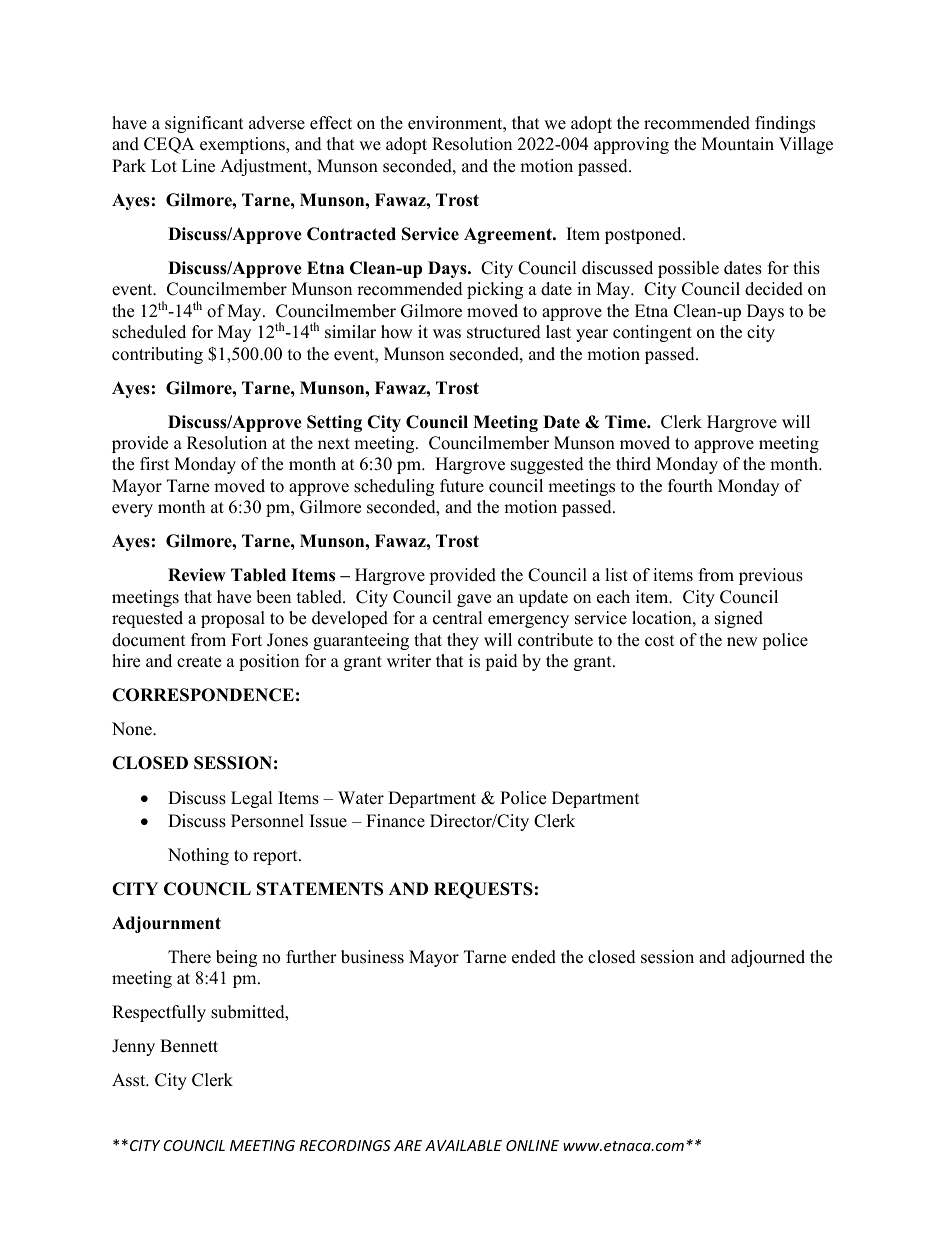 This page has width=952, height=1233. What do you see at coordinates (189, 1046) in the page?
I see `Bennett` at bounding box center [189, 1046].
